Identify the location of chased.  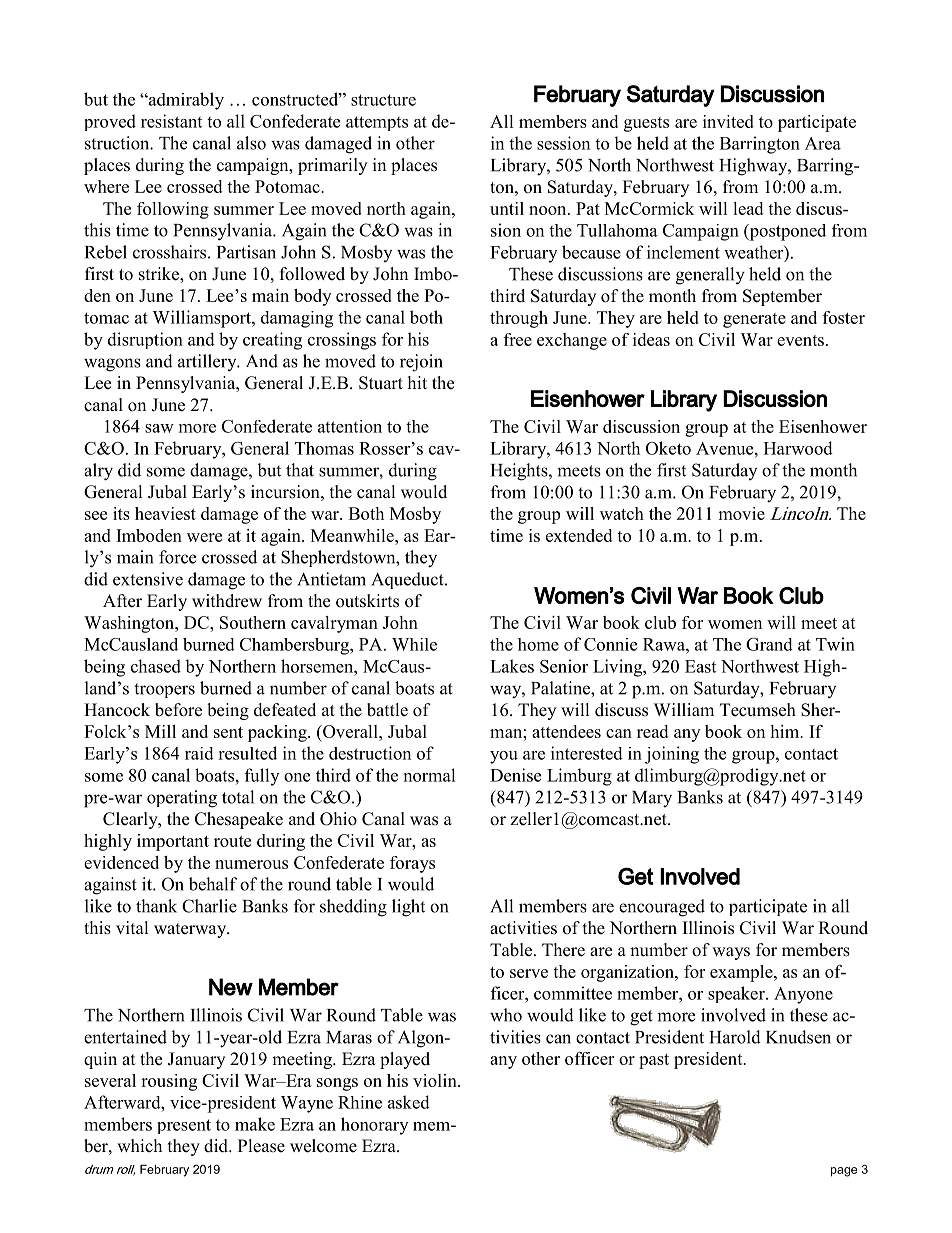
(156, 666).
